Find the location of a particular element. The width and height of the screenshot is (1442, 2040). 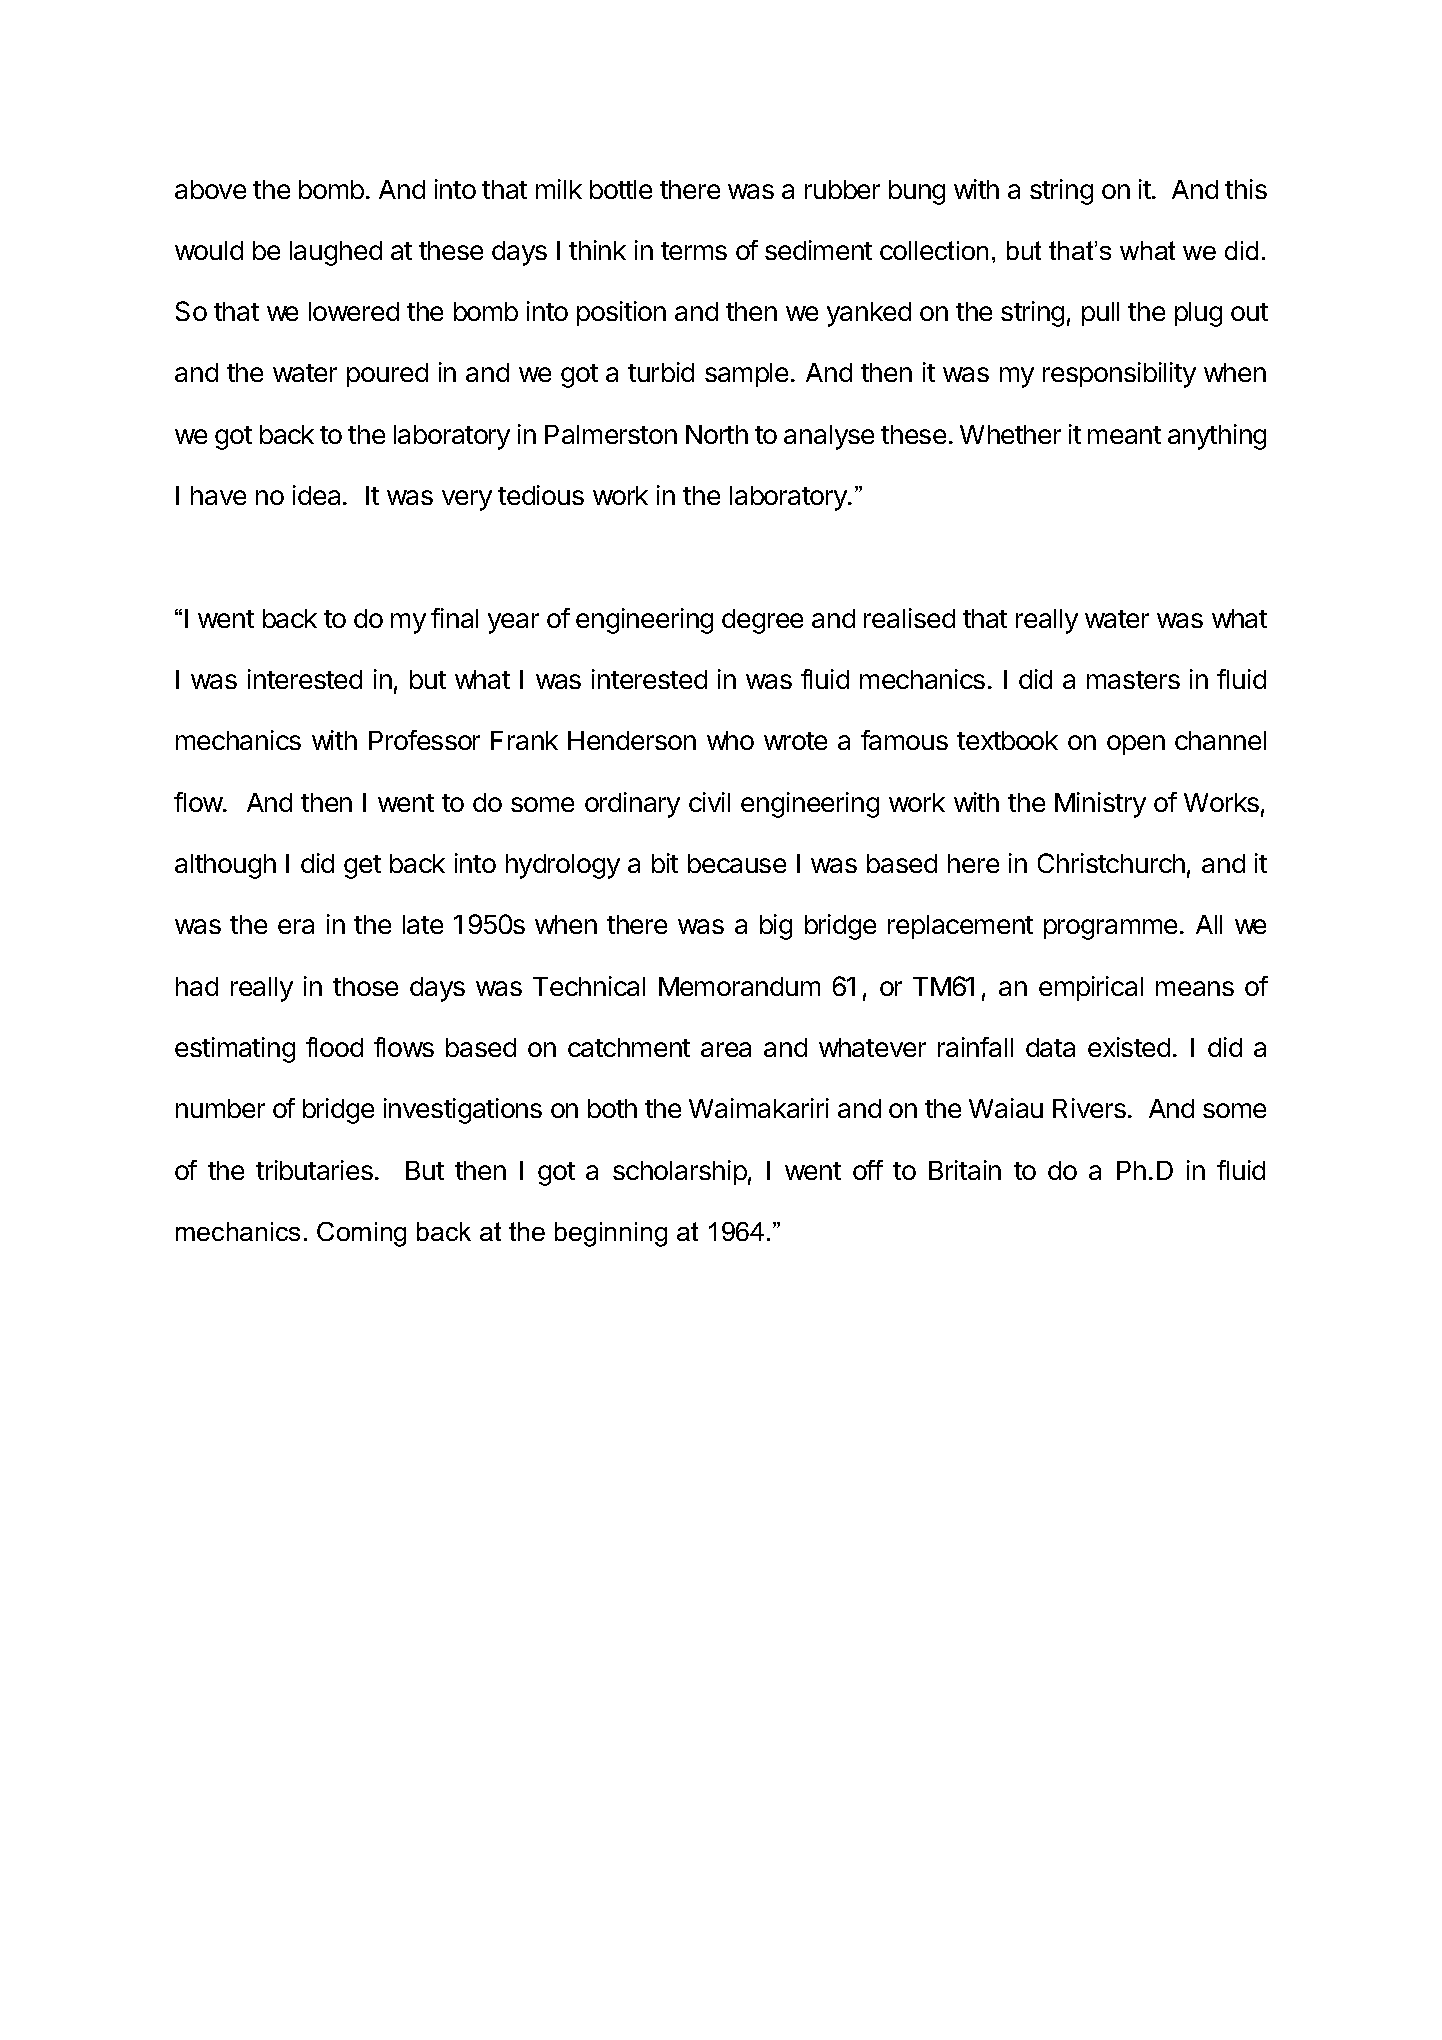

degree is located at coordinates (762, 621).
